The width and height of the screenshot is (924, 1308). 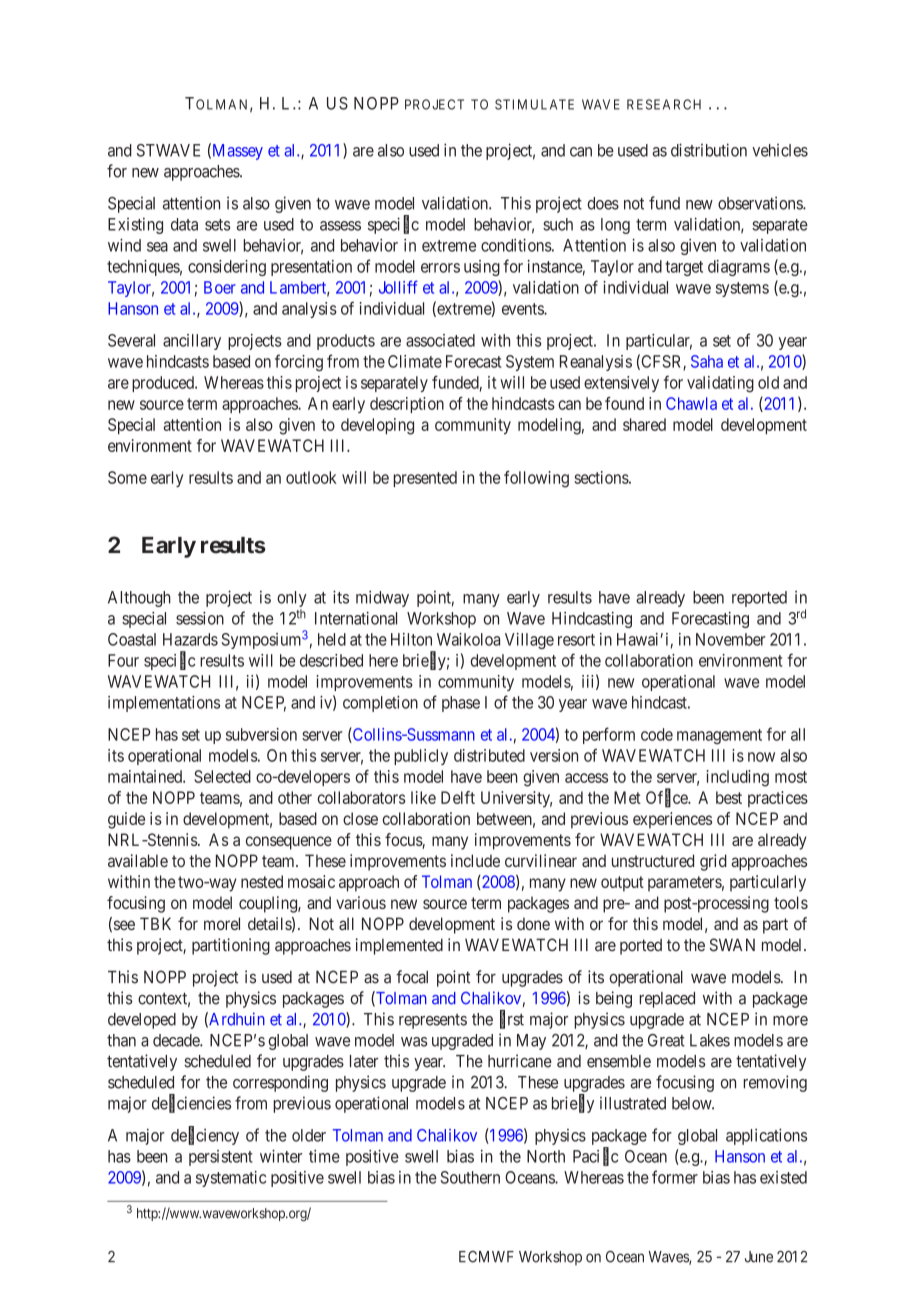 I want to click on include, so click(x=475, y=860).
